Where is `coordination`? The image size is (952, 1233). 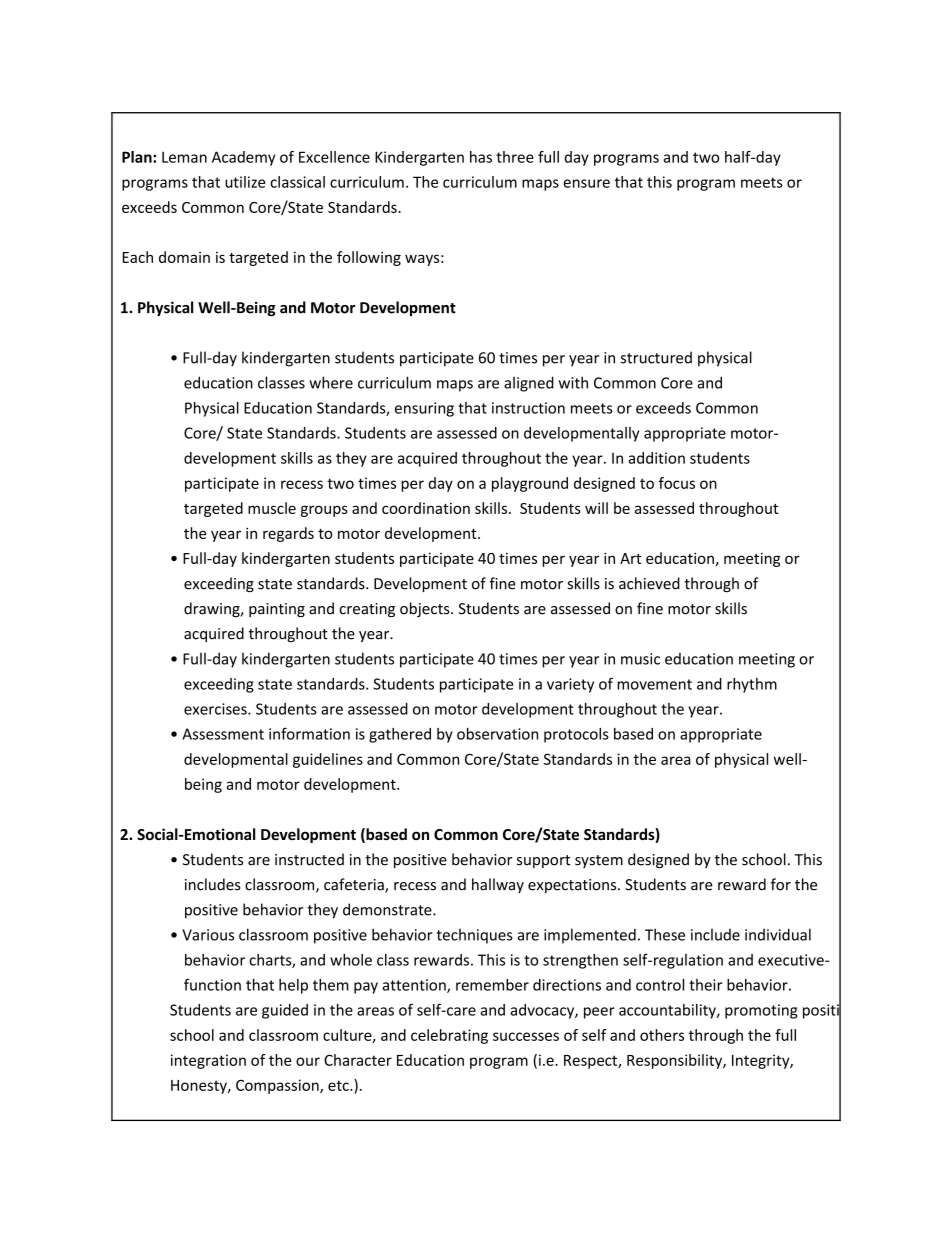 coordination is located at coordinates (426, 508).
